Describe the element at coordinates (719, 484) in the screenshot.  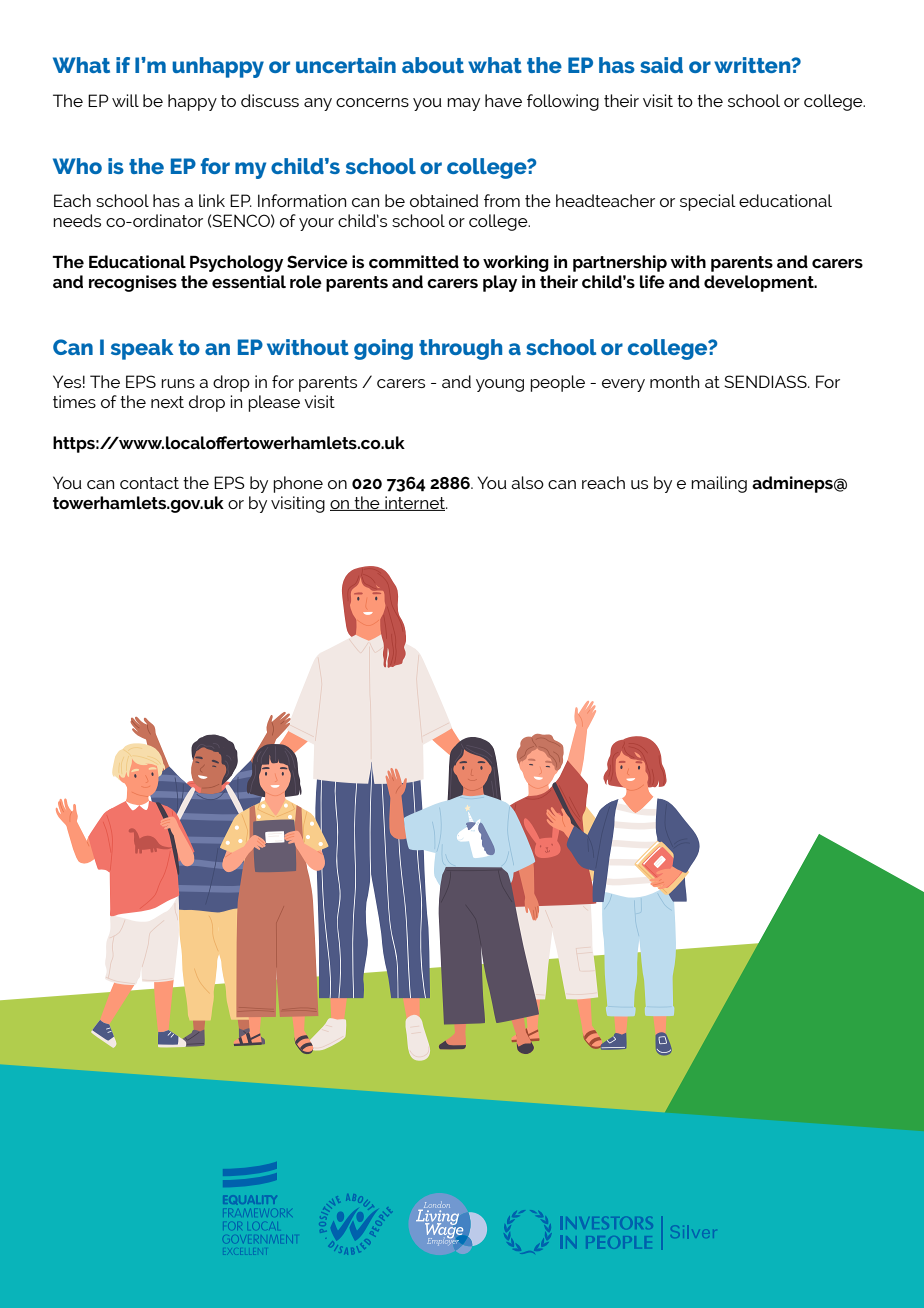
I see `mailing` at that location.
